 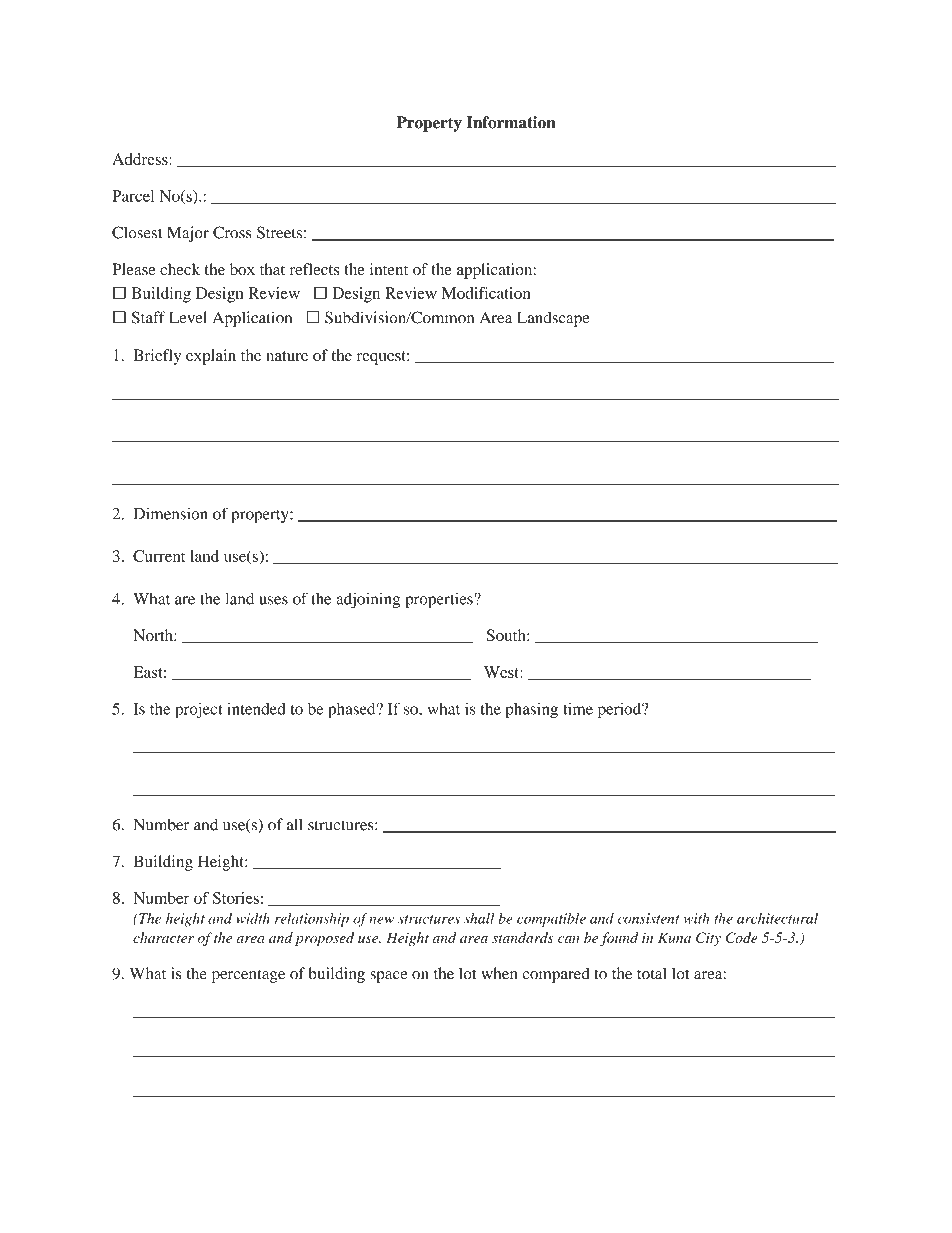 What do you see at coordinates (133, 196) in the screenshot?
I see `Parcel` at bounding box center [133, 196].
